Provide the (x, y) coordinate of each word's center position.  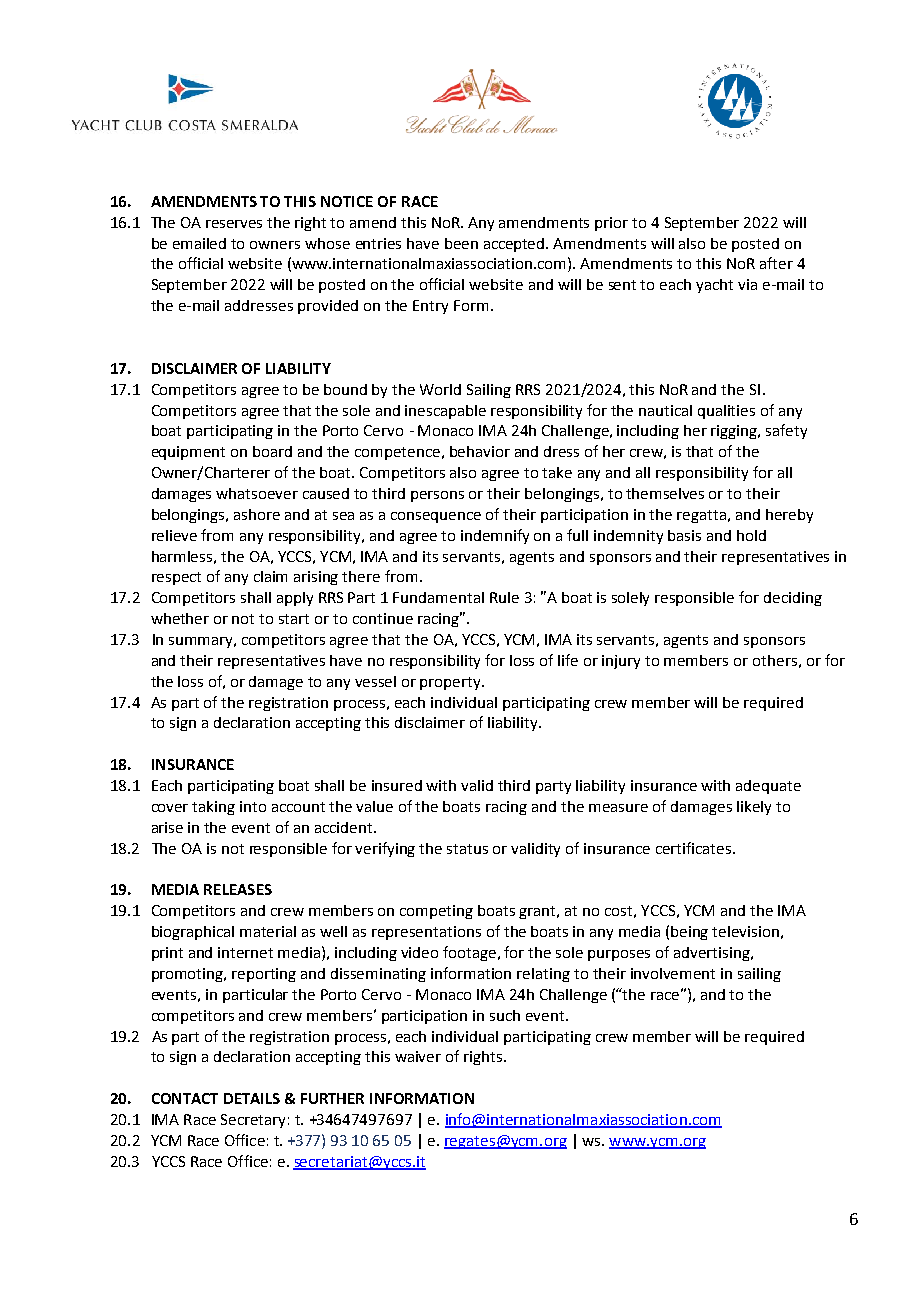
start (294, 619)
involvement (673, 973)
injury (621, 662)
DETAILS (252, 1098)
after (776, 263)
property (451, 683)
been (461, 243)
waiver (418, 1056)
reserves (234, 224)
